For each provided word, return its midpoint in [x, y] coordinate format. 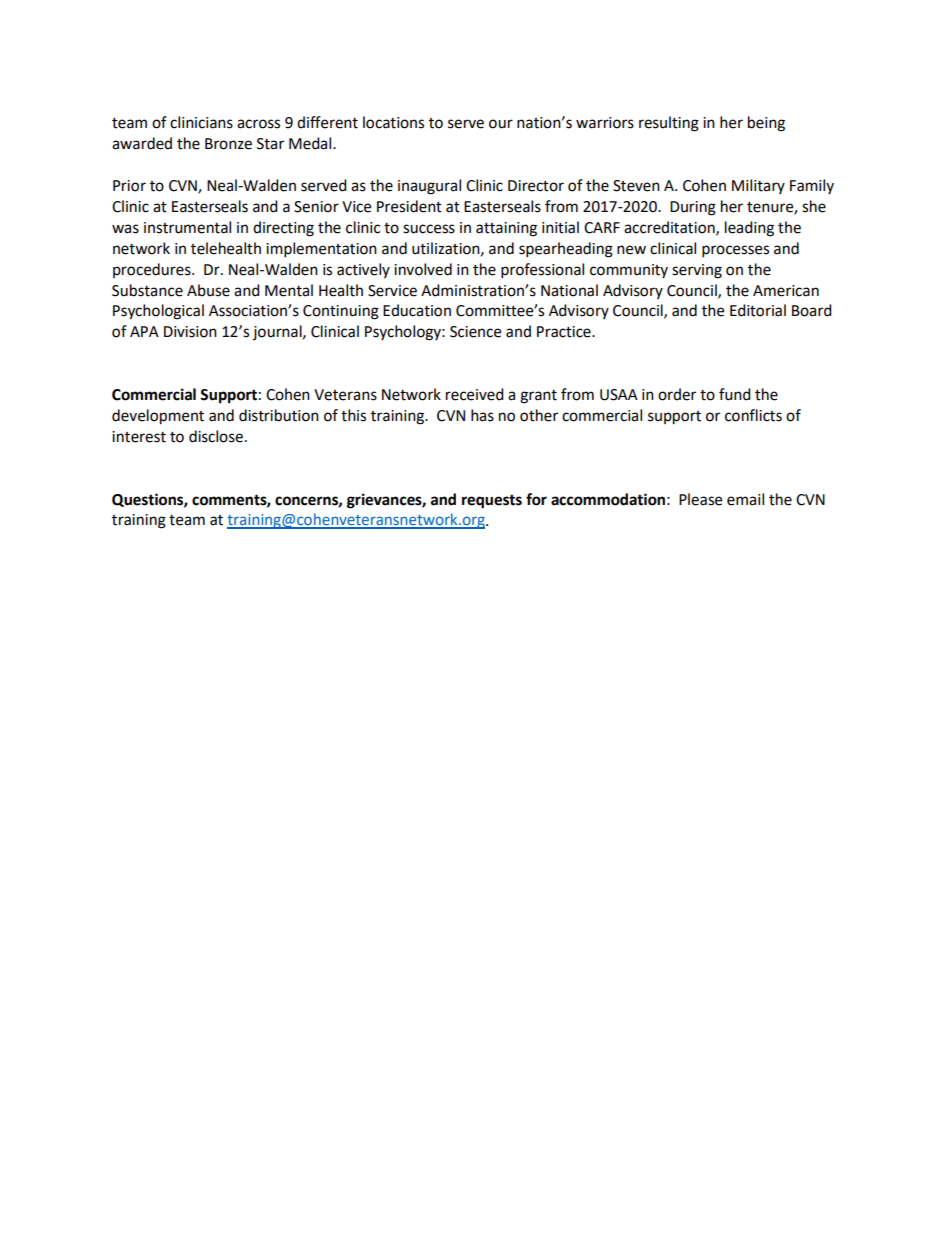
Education [417, 310]
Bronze [228, 144]
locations [393, 122]
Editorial [758, 310]
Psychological [158, 312]
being [766, 124]
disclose [216, 436]
